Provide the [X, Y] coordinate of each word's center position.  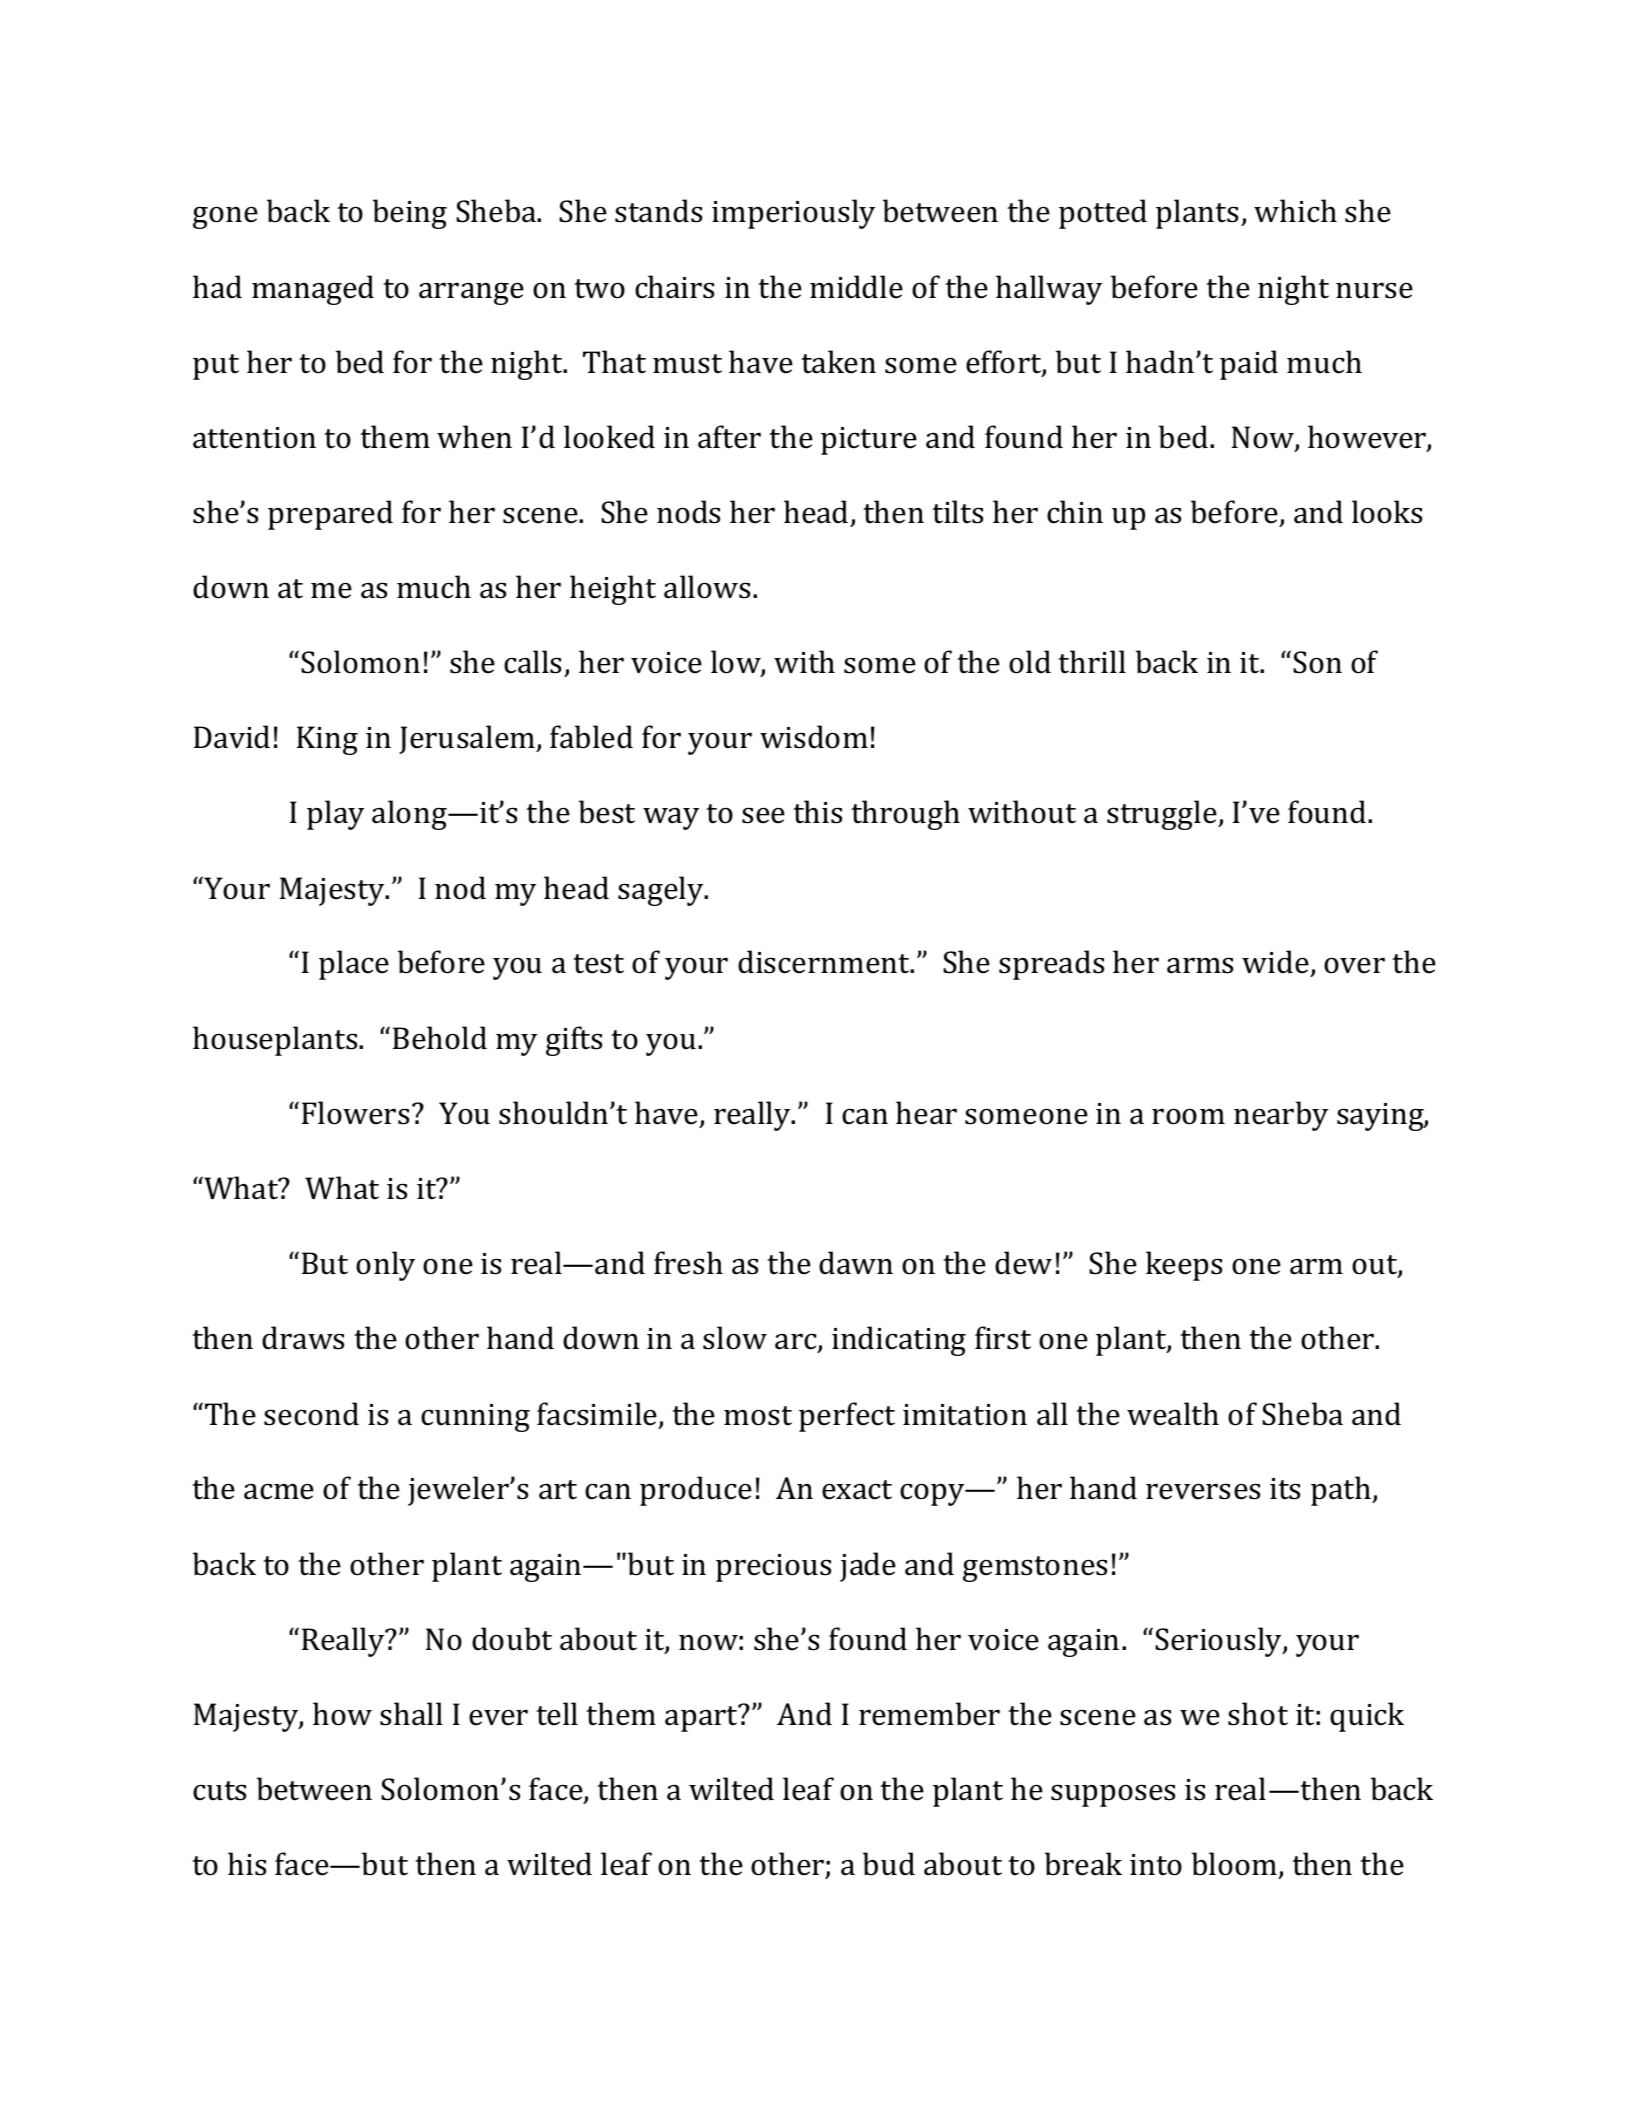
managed [313, 290]
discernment [825, 962]
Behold [440, 1038]
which [1295, 211]
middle [856, 287]
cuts [219, 1791]
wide [1276, 963]
